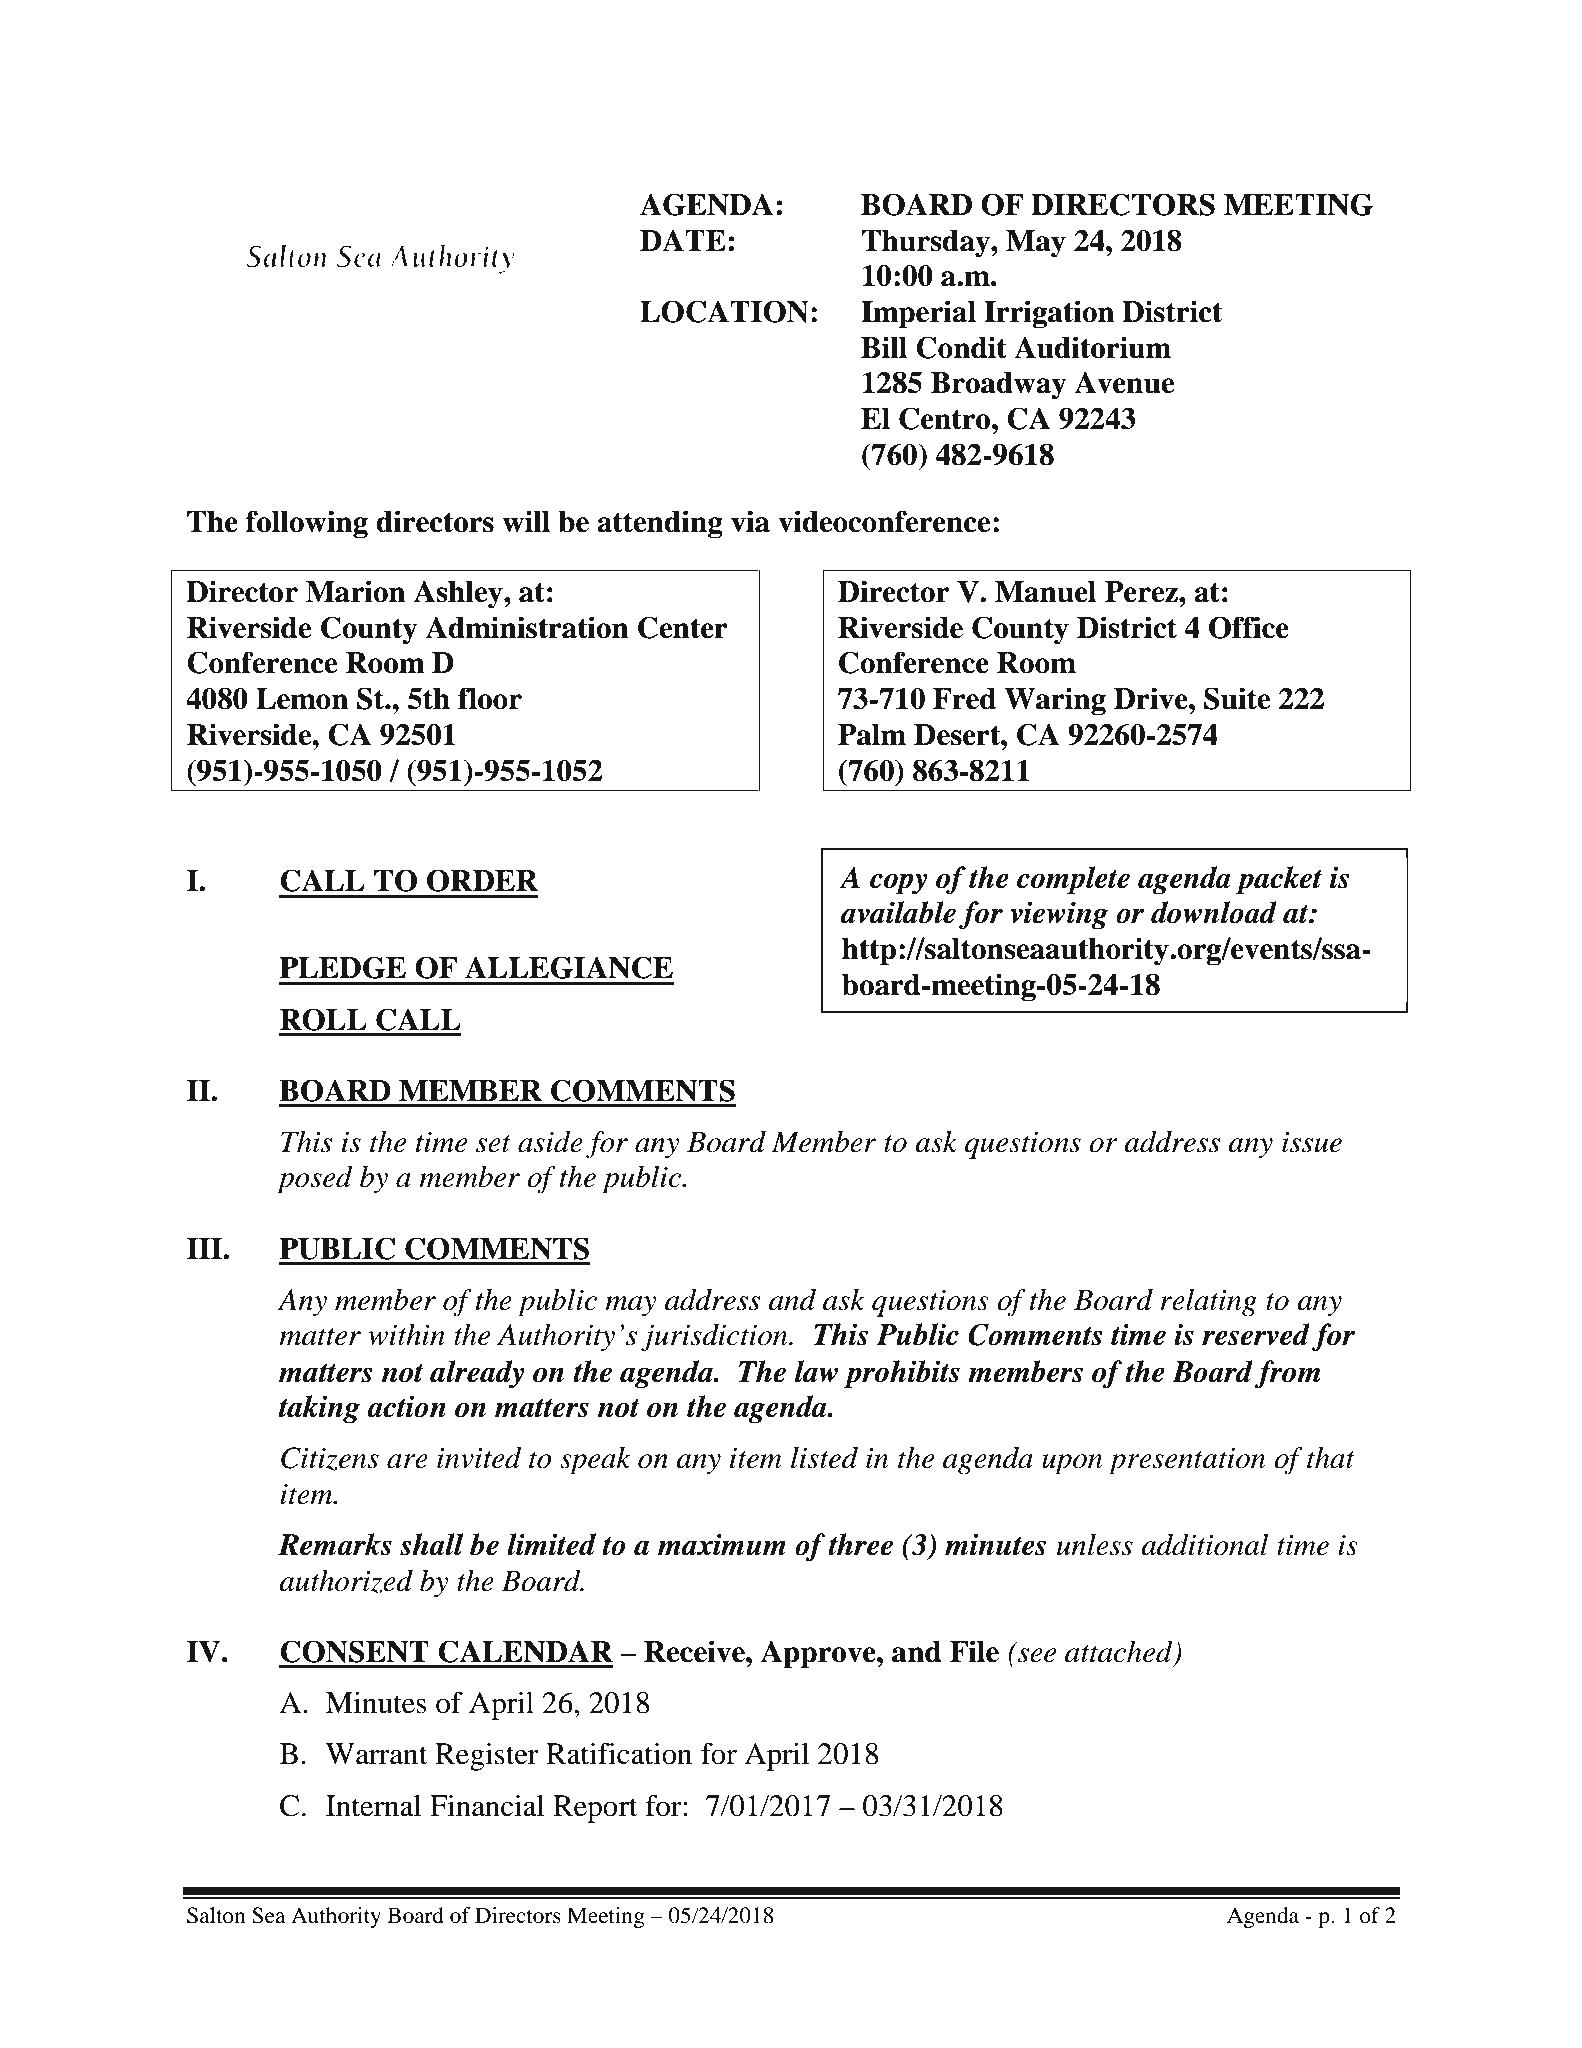 Image resolution: width=1582 pixels, height=2048 pixels. I want to click on listed, so click(824, 1458).
